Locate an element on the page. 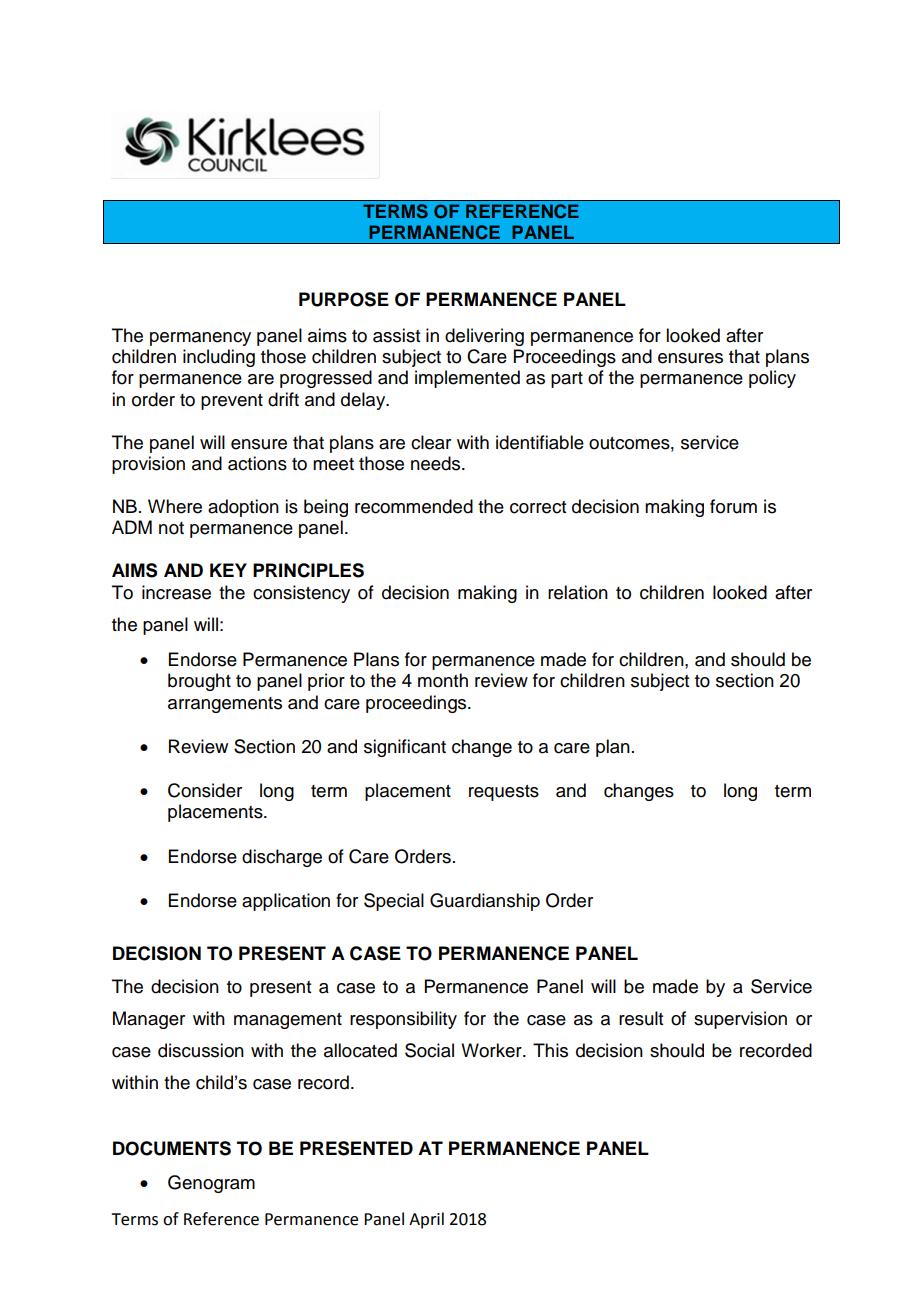 The width and height of the image is (924, 1308). This is located at coordinates (550, 1050).
